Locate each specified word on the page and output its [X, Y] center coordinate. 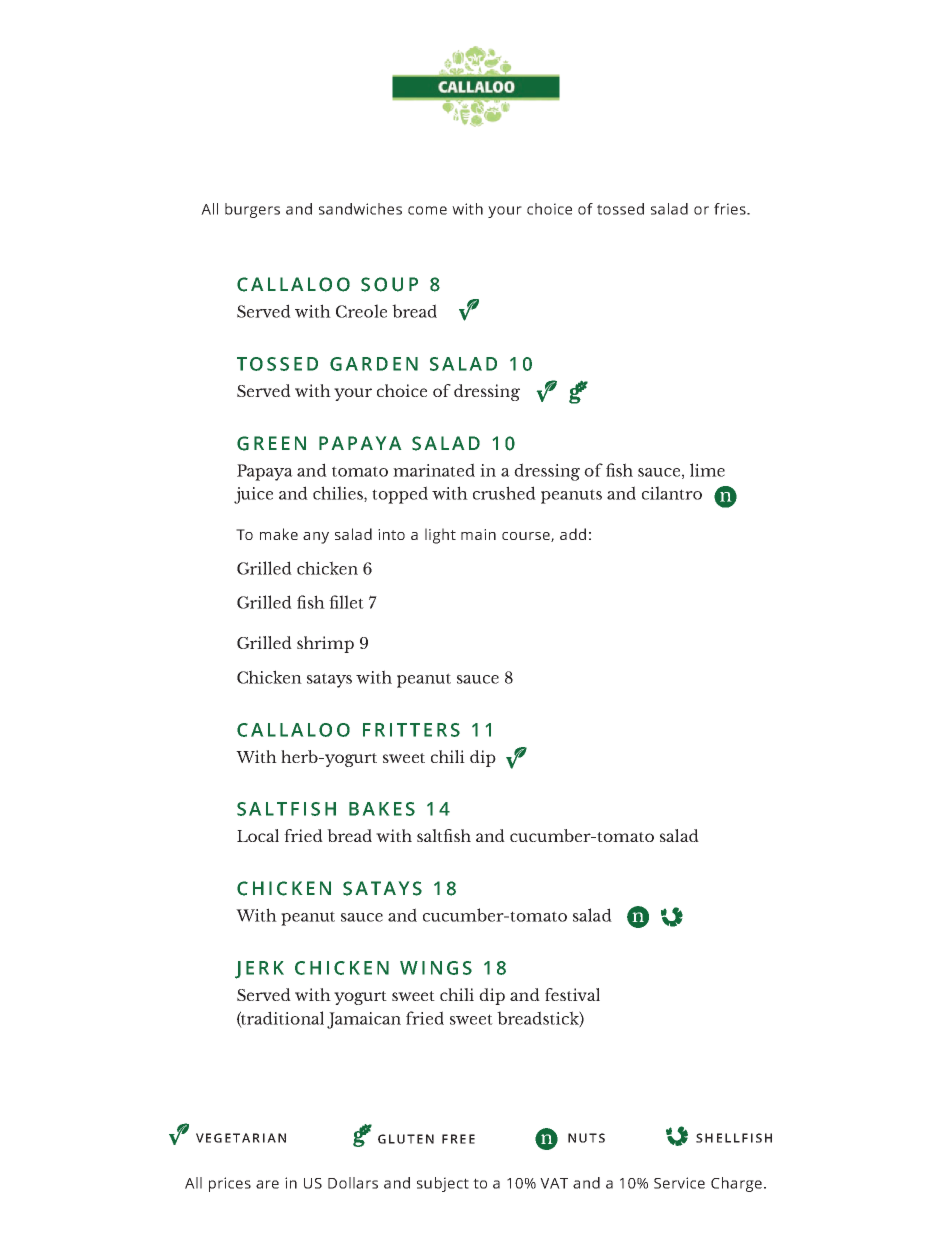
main [478, 534]
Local [258, 835]
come [427, 210]
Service [679, 1183]
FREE [458, 1139]
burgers [252, 210]
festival [572, 994]
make [279, 534]
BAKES [382, 809]
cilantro [672, 493]
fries [731, 209]
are [267, 1184]
